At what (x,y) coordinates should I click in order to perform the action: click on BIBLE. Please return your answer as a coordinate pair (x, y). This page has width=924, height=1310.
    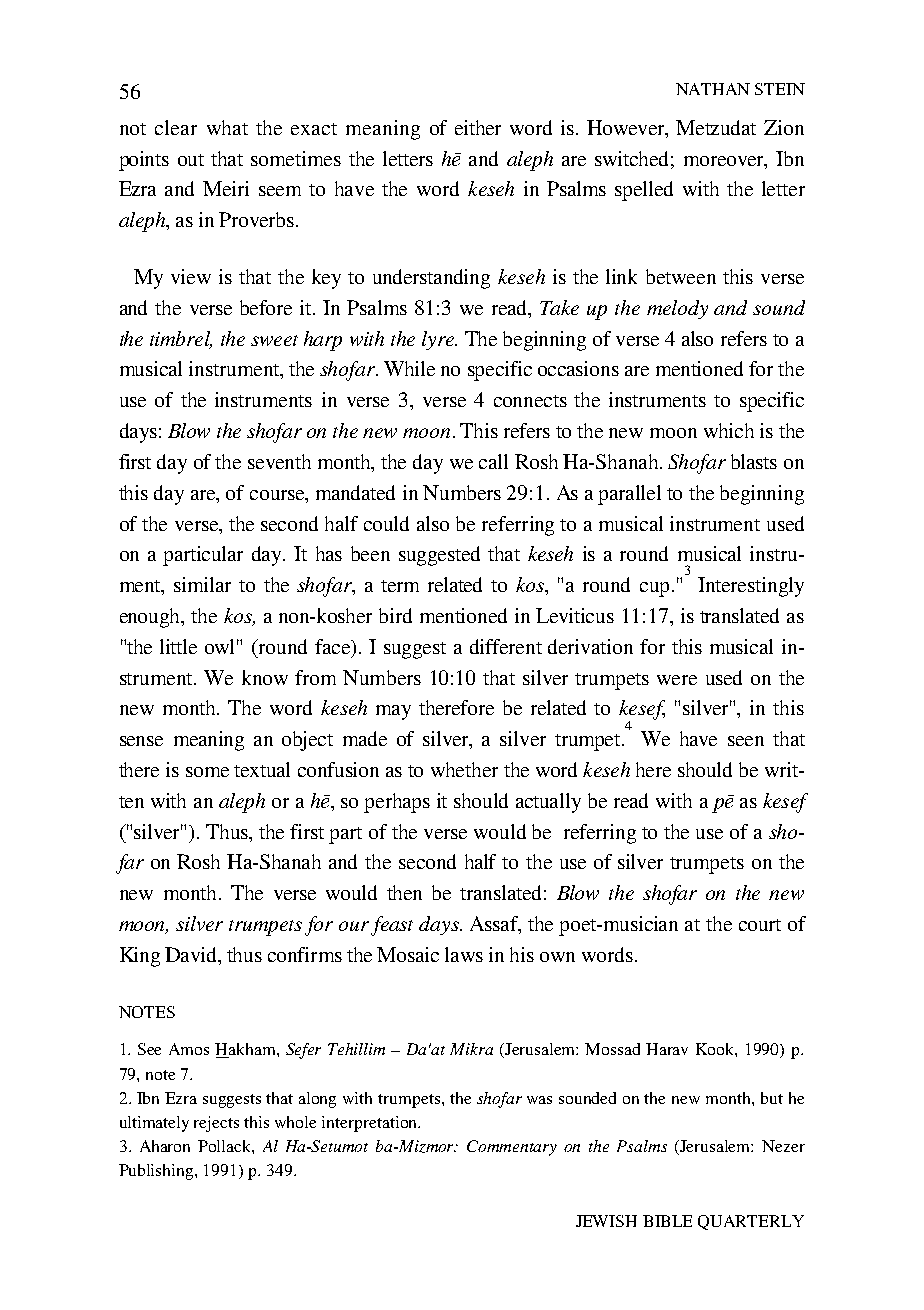
    Looking at the image, I should click on (667, 1221).
